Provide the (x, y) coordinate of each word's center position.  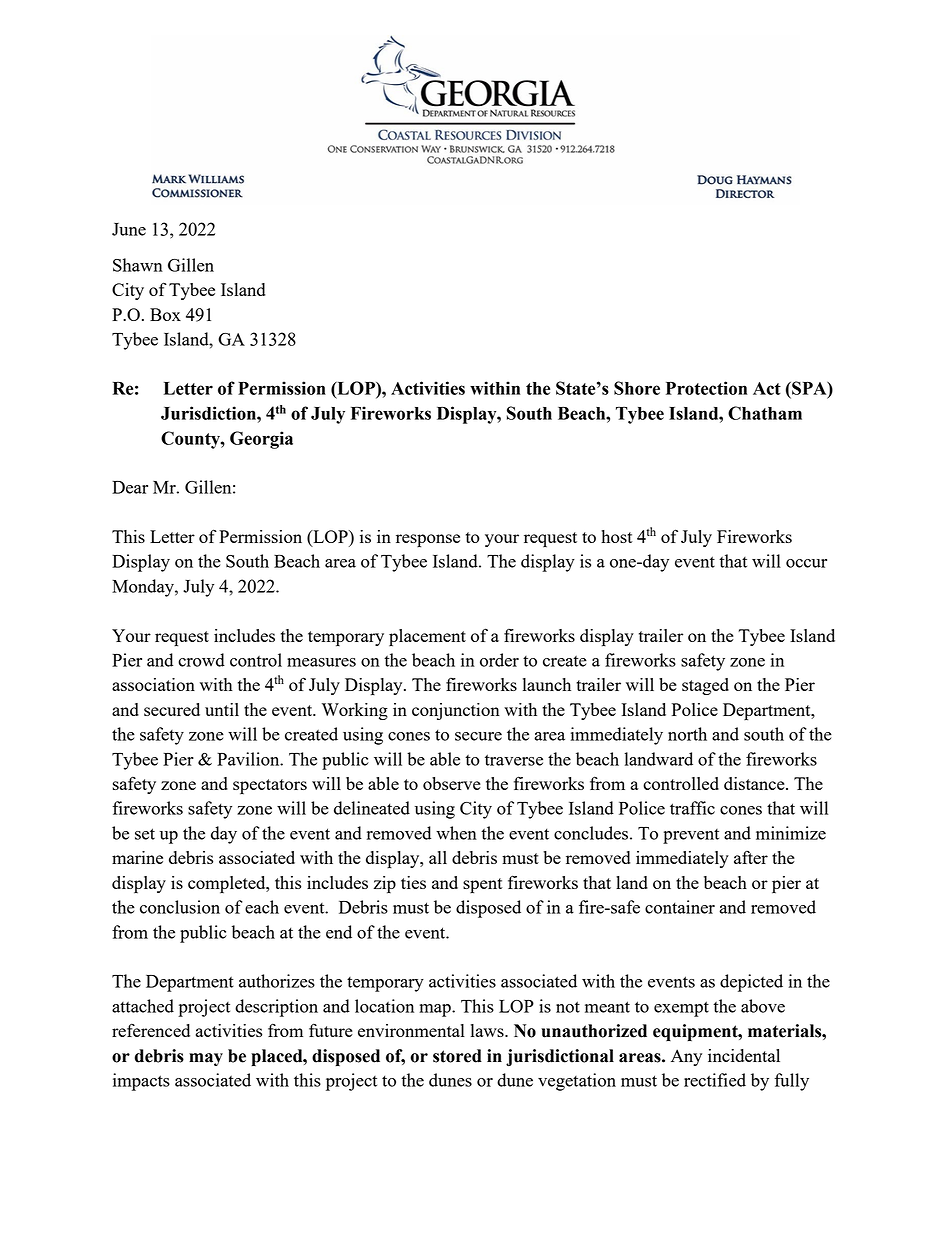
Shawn (138, 265)
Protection (706, 388)
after (751, 857)
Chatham (765, 413)
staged (705, 686)
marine (137, 857)
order (499, 660)
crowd (201, 660)
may (206, 1059)
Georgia (261, 440)
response (428, 541)
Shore (637, 388)
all (438, 857)
